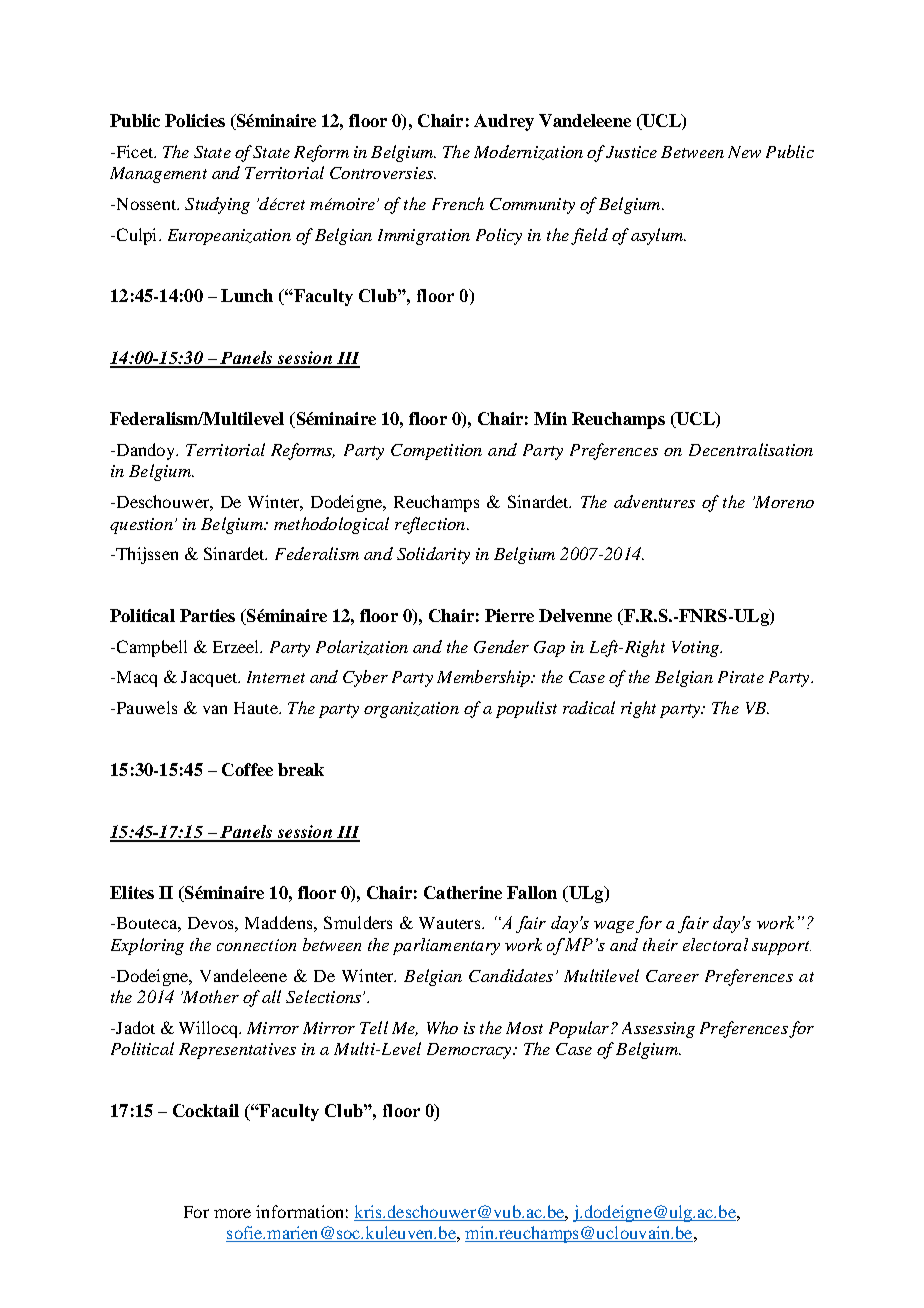 The width and height of the screenshot is (924, 1308). I want to click on Voting, so click(696, 649).
